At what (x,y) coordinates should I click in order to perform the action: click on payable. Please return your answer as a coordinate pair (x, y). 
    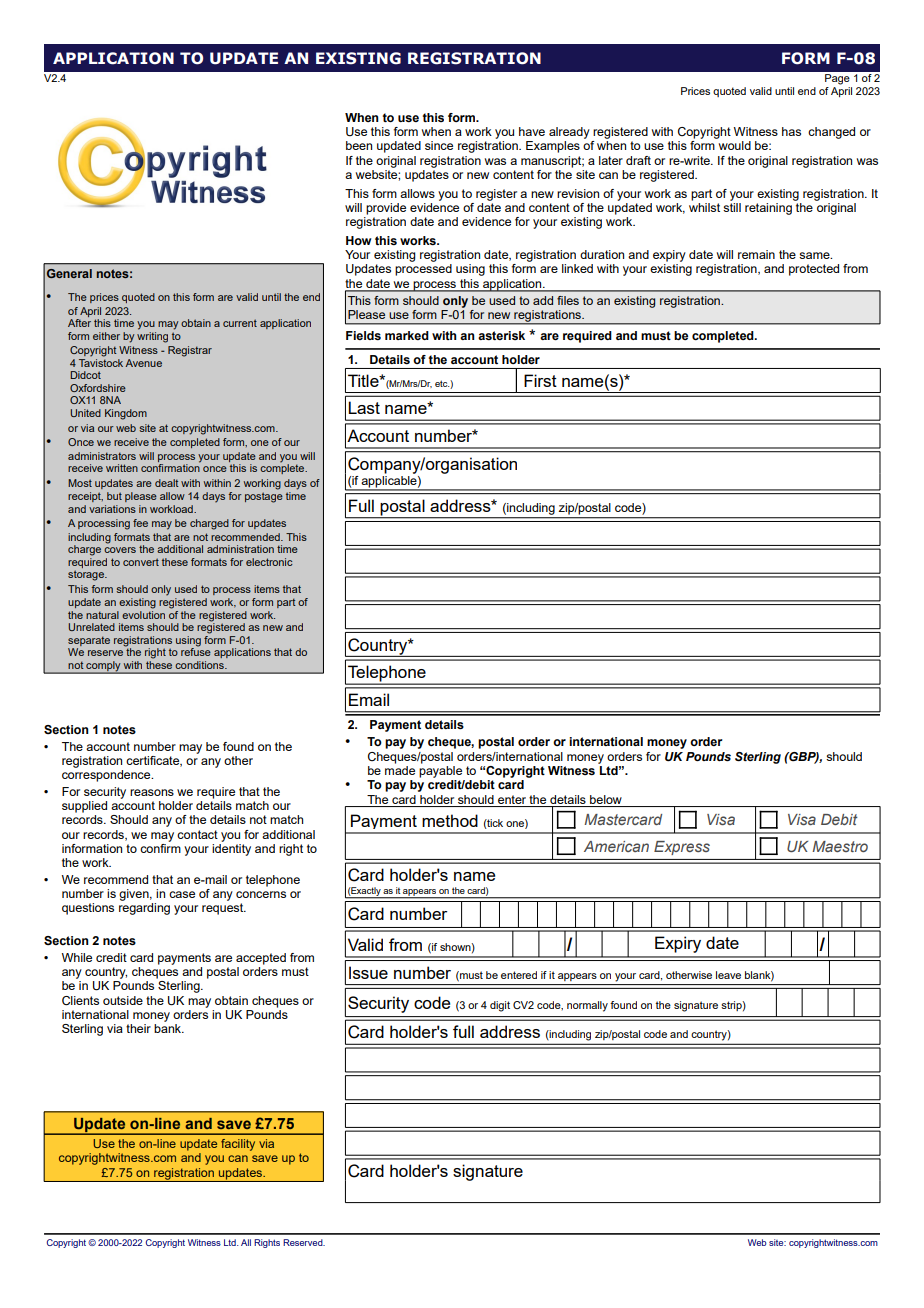
    Looking at the image, I should click on (440, 772).
